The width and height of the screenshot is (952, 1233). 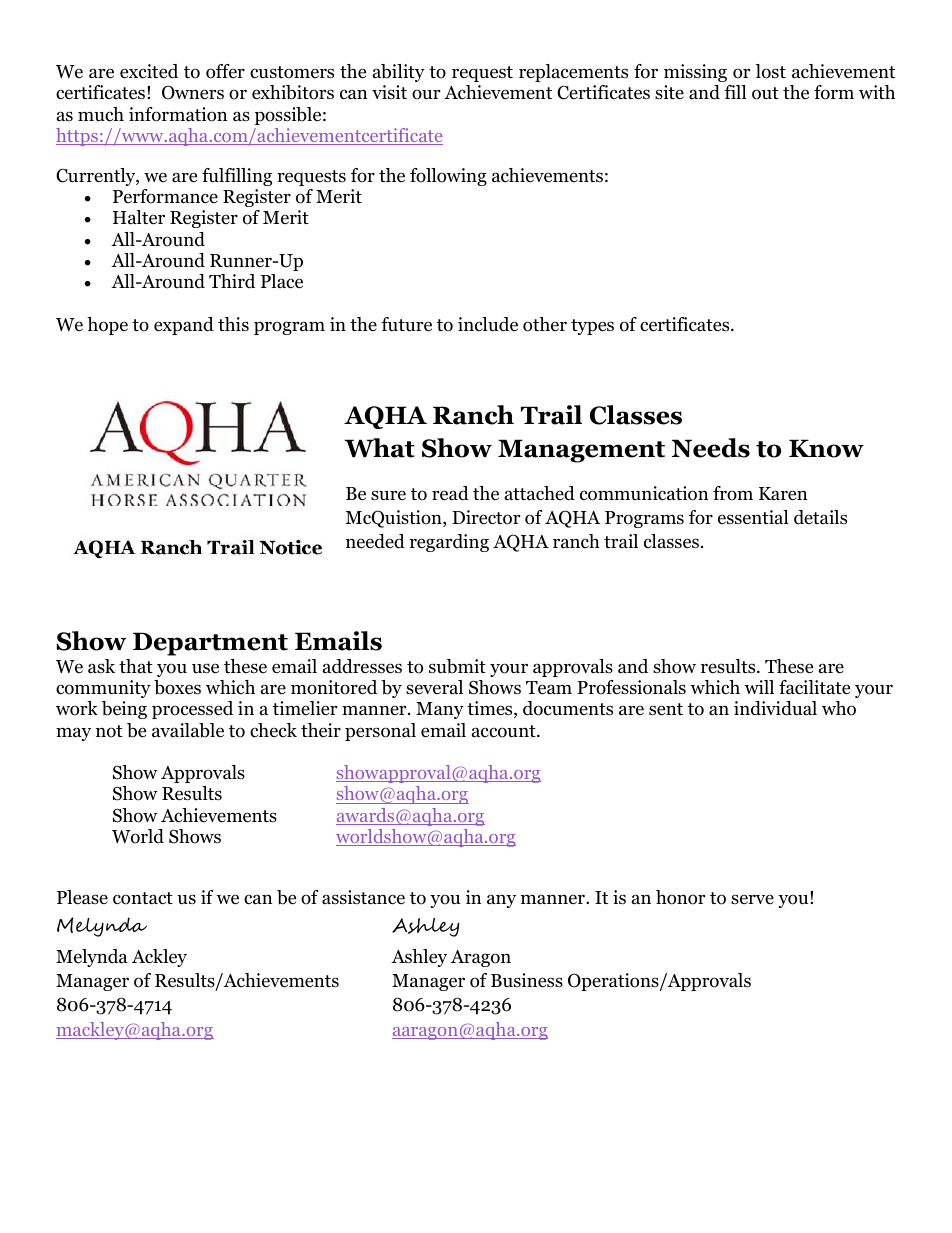 What do you see at coordinates (193, 92) in the screenshot?
I see `Owners` at bounding box center [193, 92].
